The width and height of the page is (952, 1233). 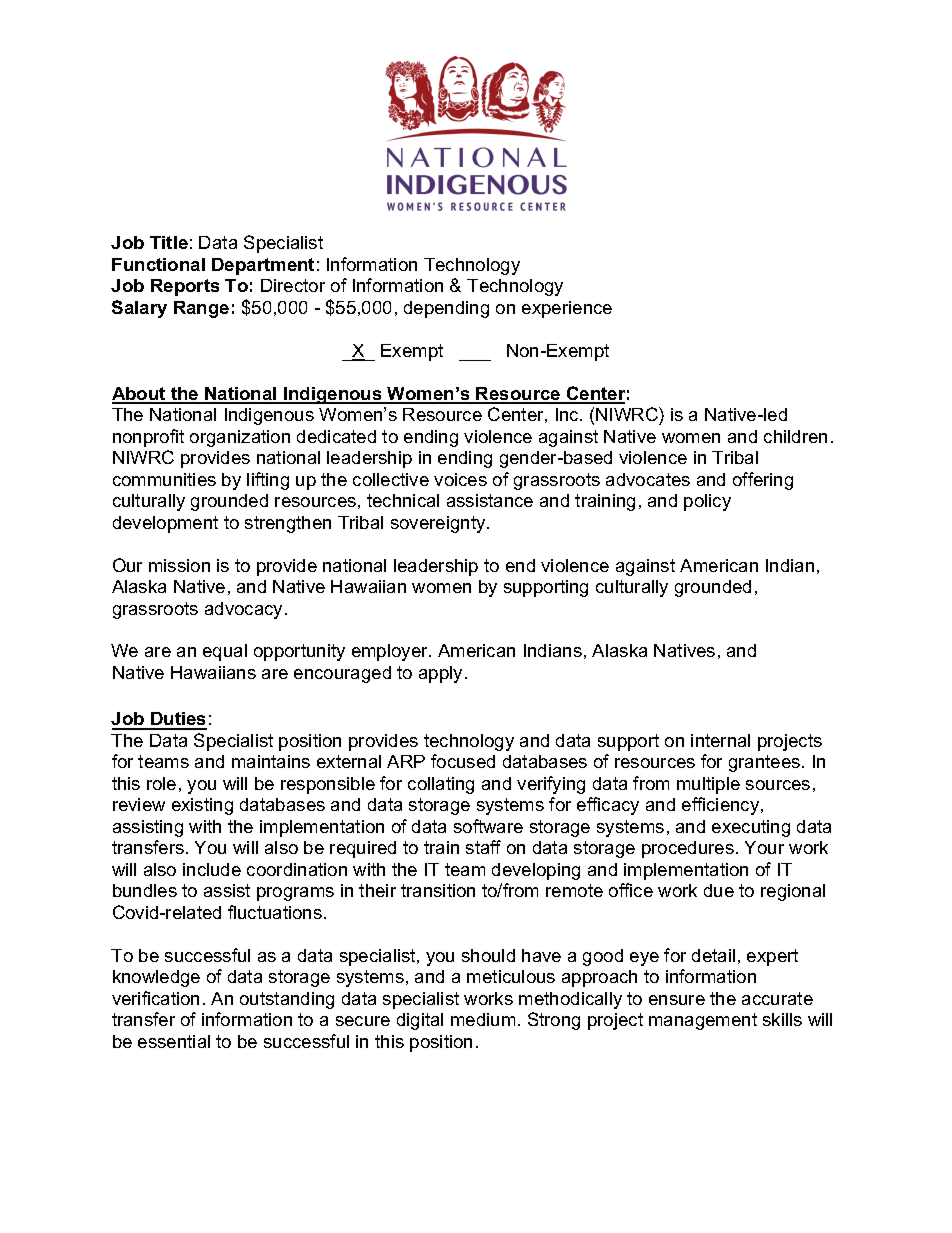 What do you see at coordinates (202, 806) in the page?
I see `existing` at bounding box center [202, 806].
